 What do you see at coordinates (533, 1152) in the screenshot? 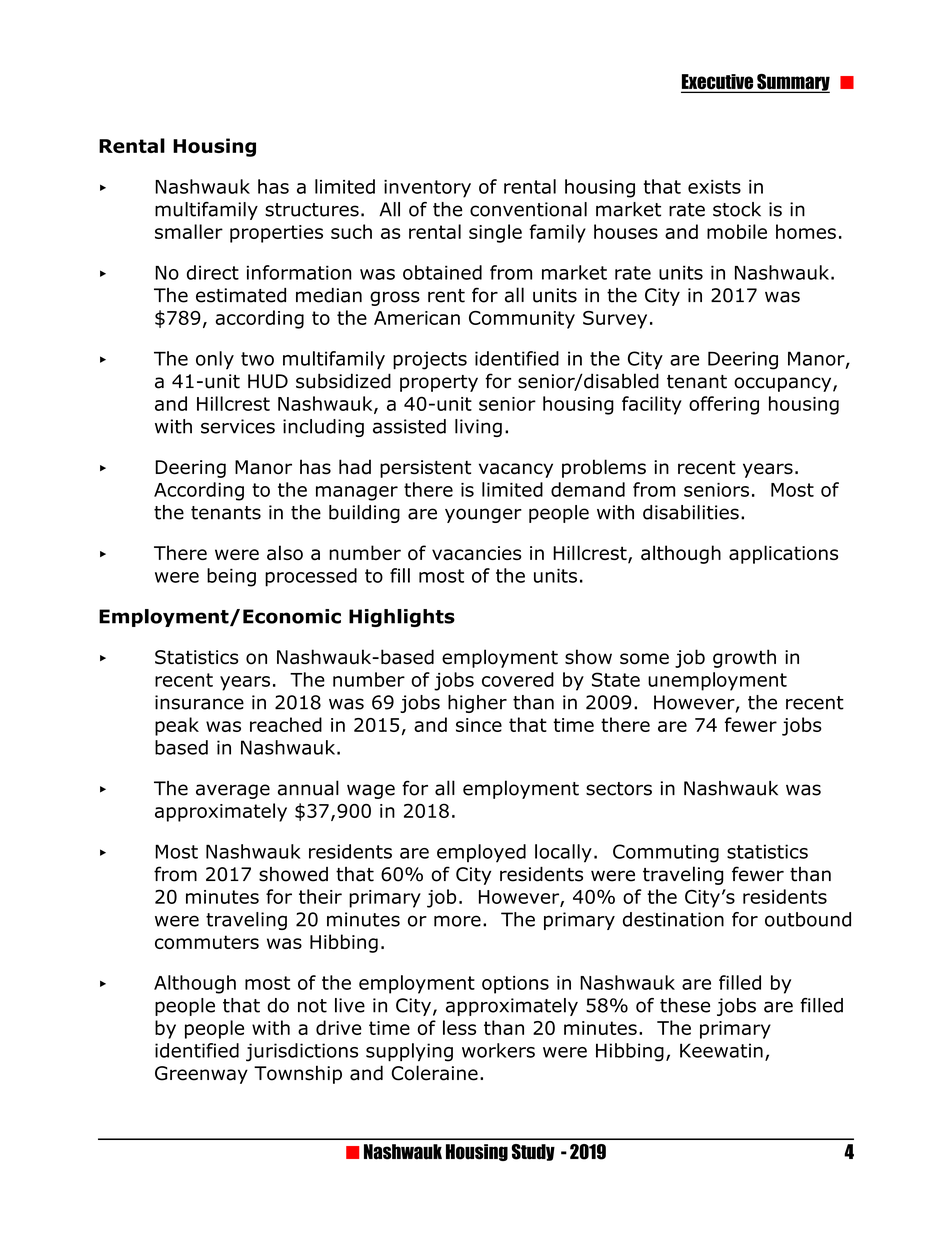
I see `Study` at bounding box center [533, 1152].
